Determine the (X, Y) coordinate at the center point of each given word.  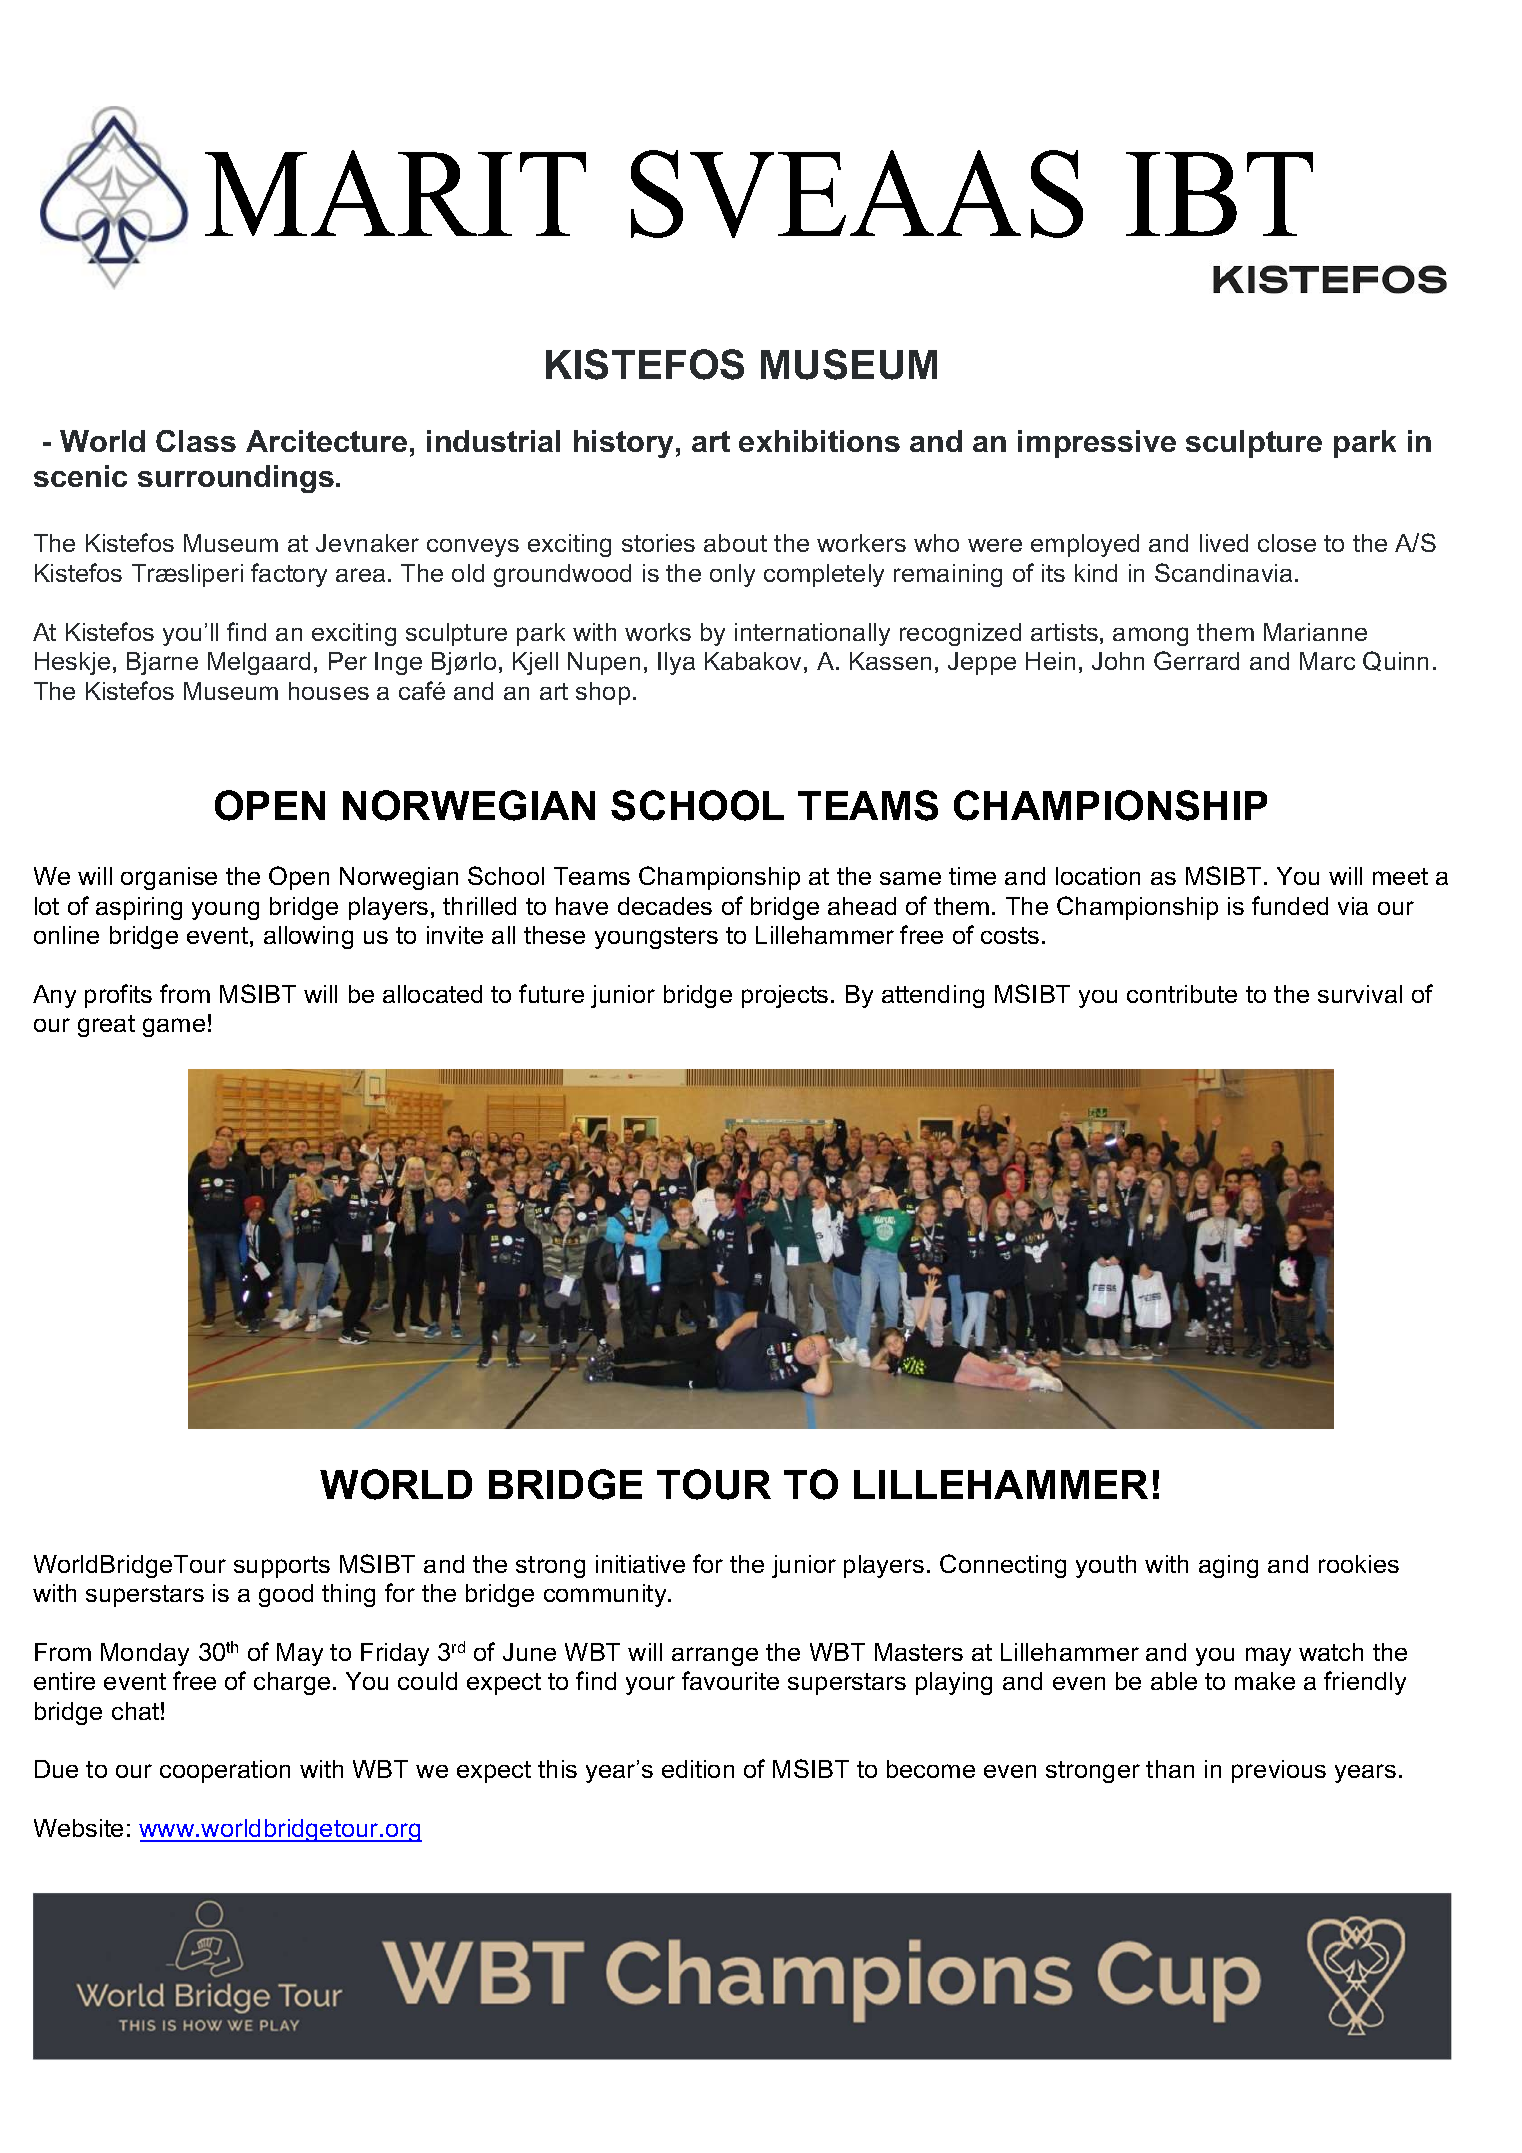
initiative (640, 1564)
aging (1228, 1566)
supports (282, 1567)
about (735, 543)
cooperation (225, 1771)
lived (1224, 543)
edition (698, 1769)
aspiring (139, 908)
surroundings (236, 479)
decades (665, 906)
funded (1290, 905)
